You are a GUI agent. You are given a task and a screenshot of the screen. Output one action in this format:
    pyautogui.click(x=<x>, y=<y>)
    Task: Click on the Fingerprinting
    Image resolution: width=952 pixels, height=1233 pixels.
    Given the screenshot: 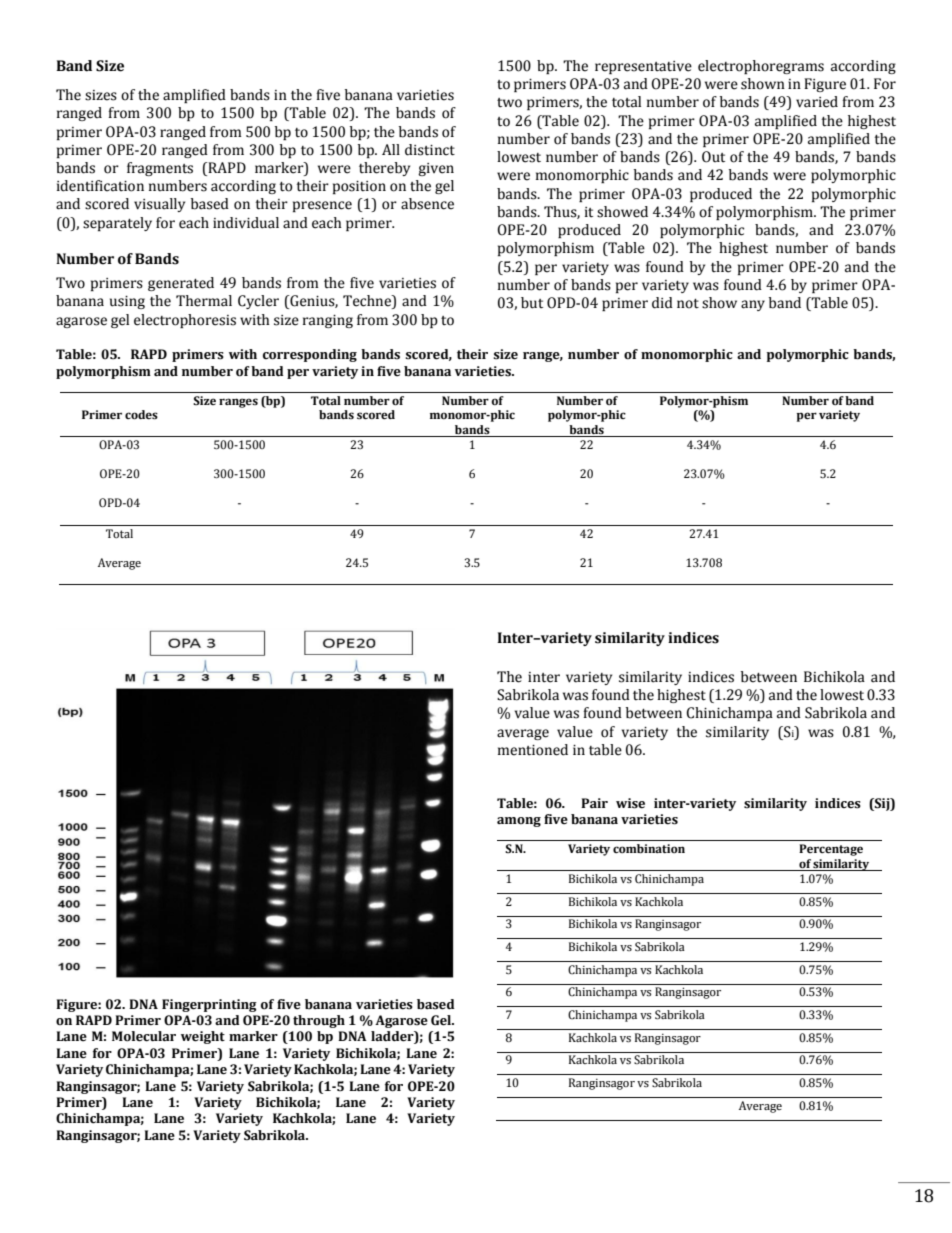 What is the action you would take?
    pyautogui.click(x=209, y=1005)
